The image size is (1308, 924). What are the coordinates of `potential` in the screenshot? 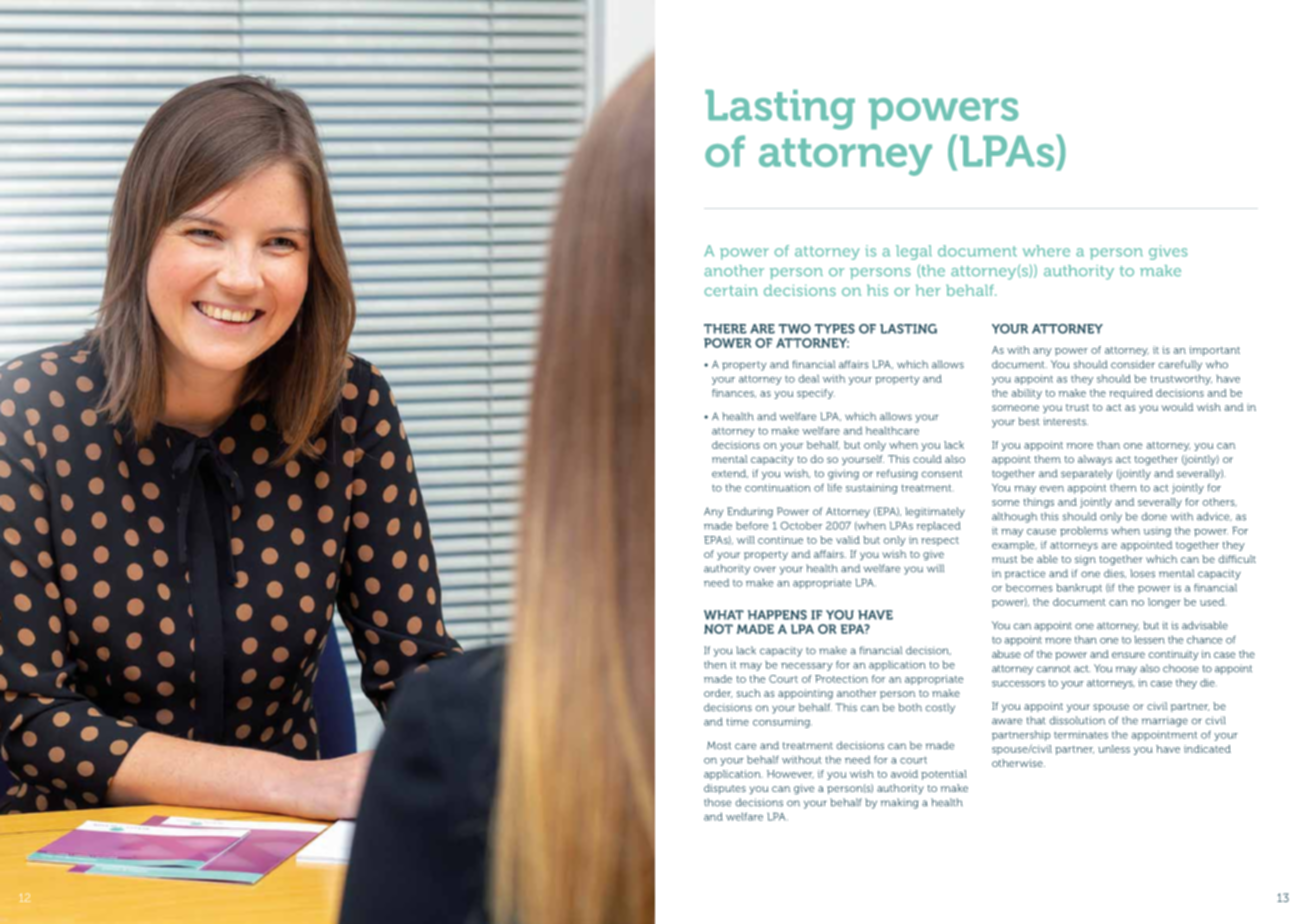 It's located at (944, 775).
